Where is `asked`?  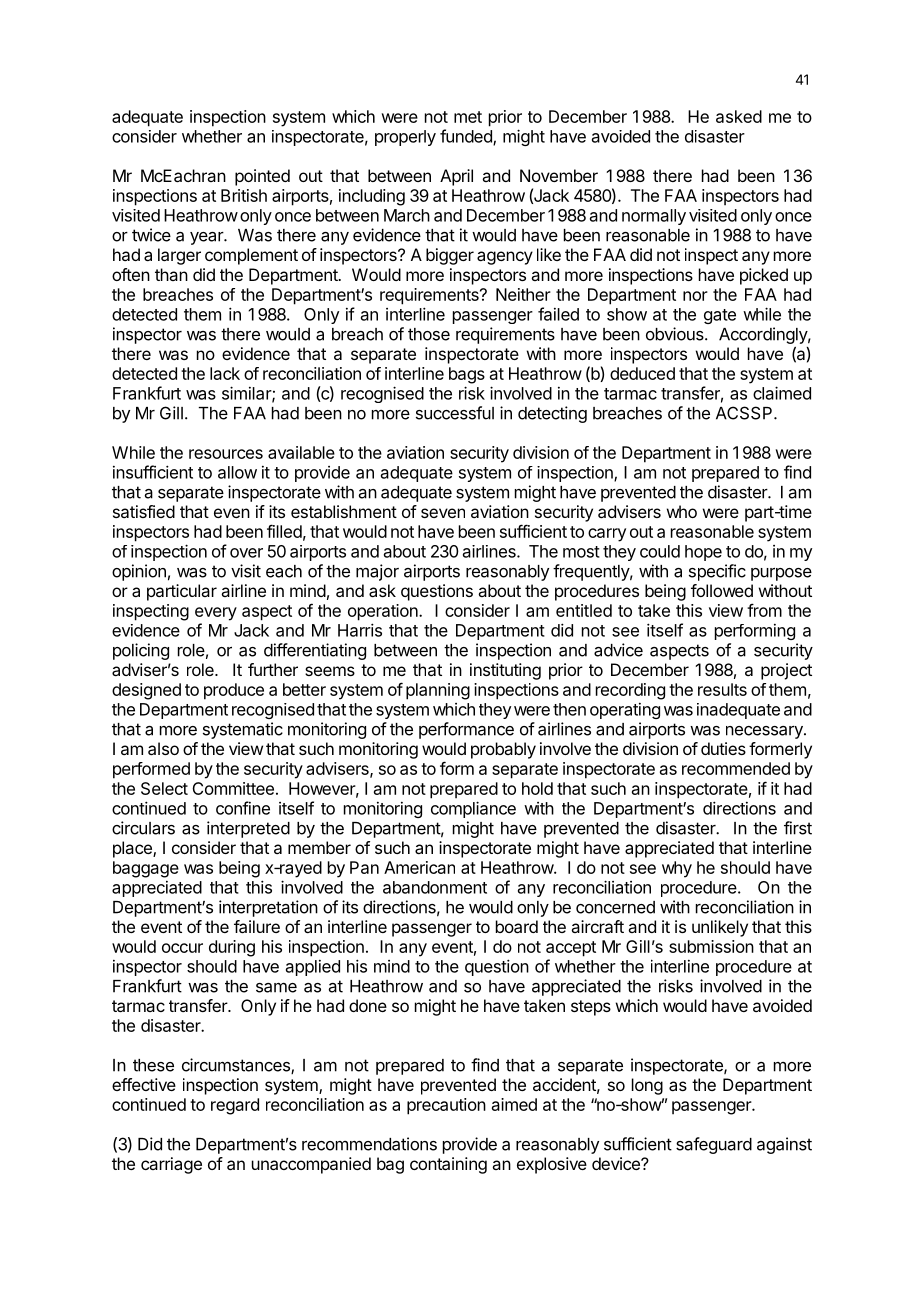
asked is located at coordinates (739, 116).
